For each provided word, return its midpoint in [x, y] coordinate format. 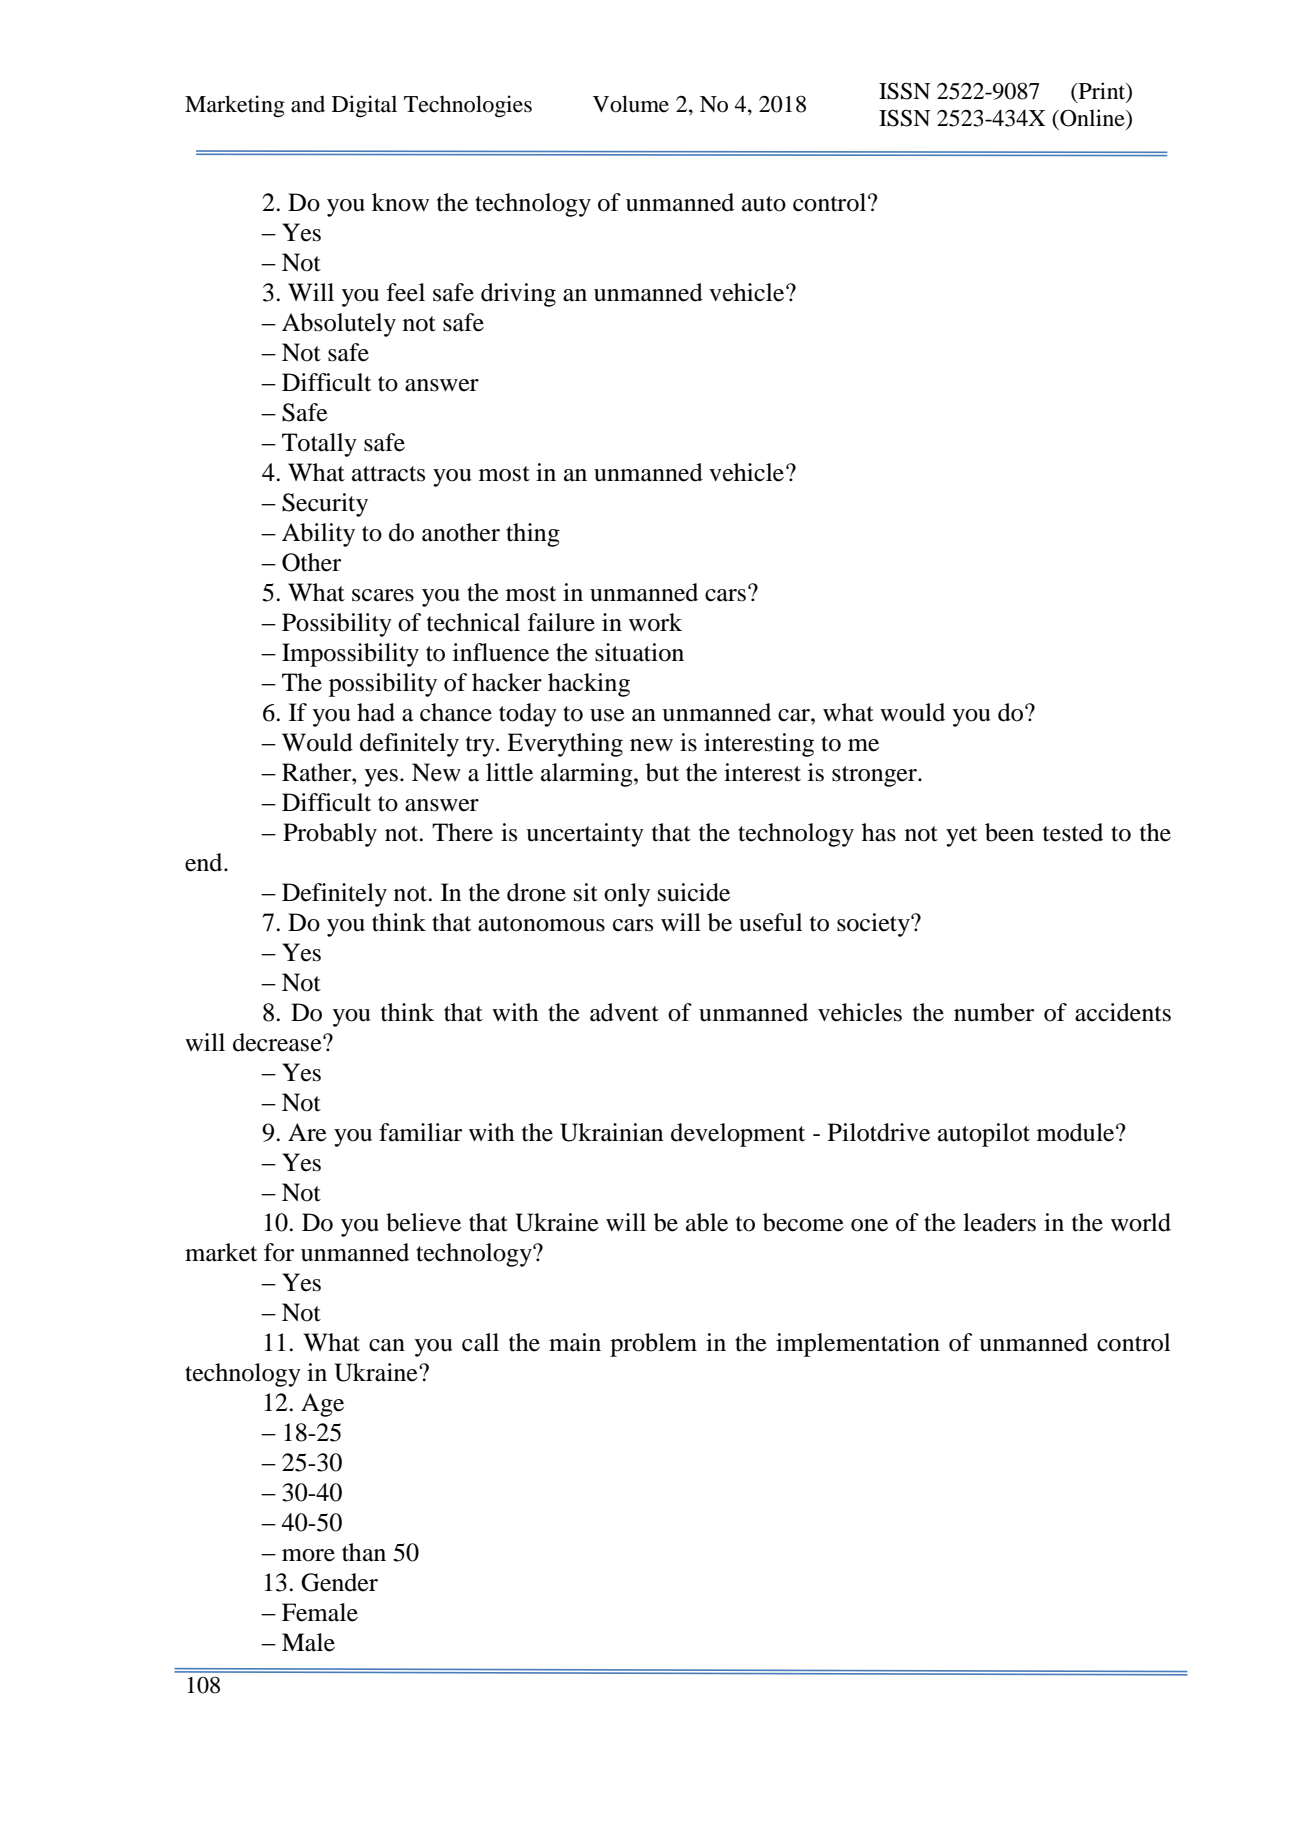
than [364, 1552]
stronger [875, 776]
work [655, 622]
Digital [364, 106]
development [738, 1135]
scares [383, 595]
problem [653, 1345]
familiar [420, 1132]
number [994, 1012]
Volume [631, 104]
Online [1092, 119]
